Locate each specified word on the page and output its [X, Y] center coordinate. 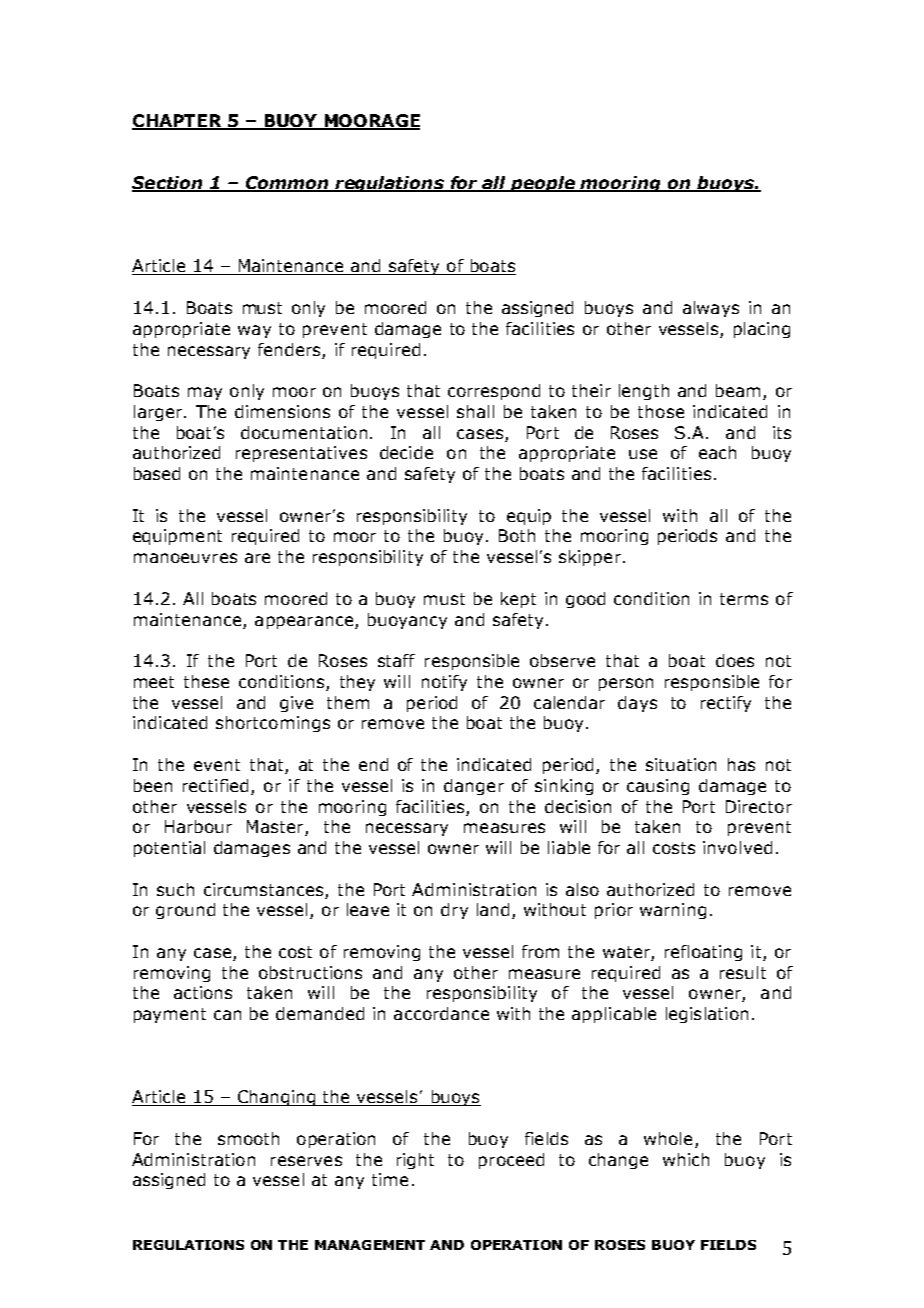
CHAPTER [178, 122]
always [711, 309]
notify [444, 683]
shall [475, 411]
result [743, 972]
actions [203, 992]
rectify [726, 704]
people [543, 184]
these [206, 681]
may [205, 393]
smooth [248, 1138]
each [717, 452]
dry [454, 911]
